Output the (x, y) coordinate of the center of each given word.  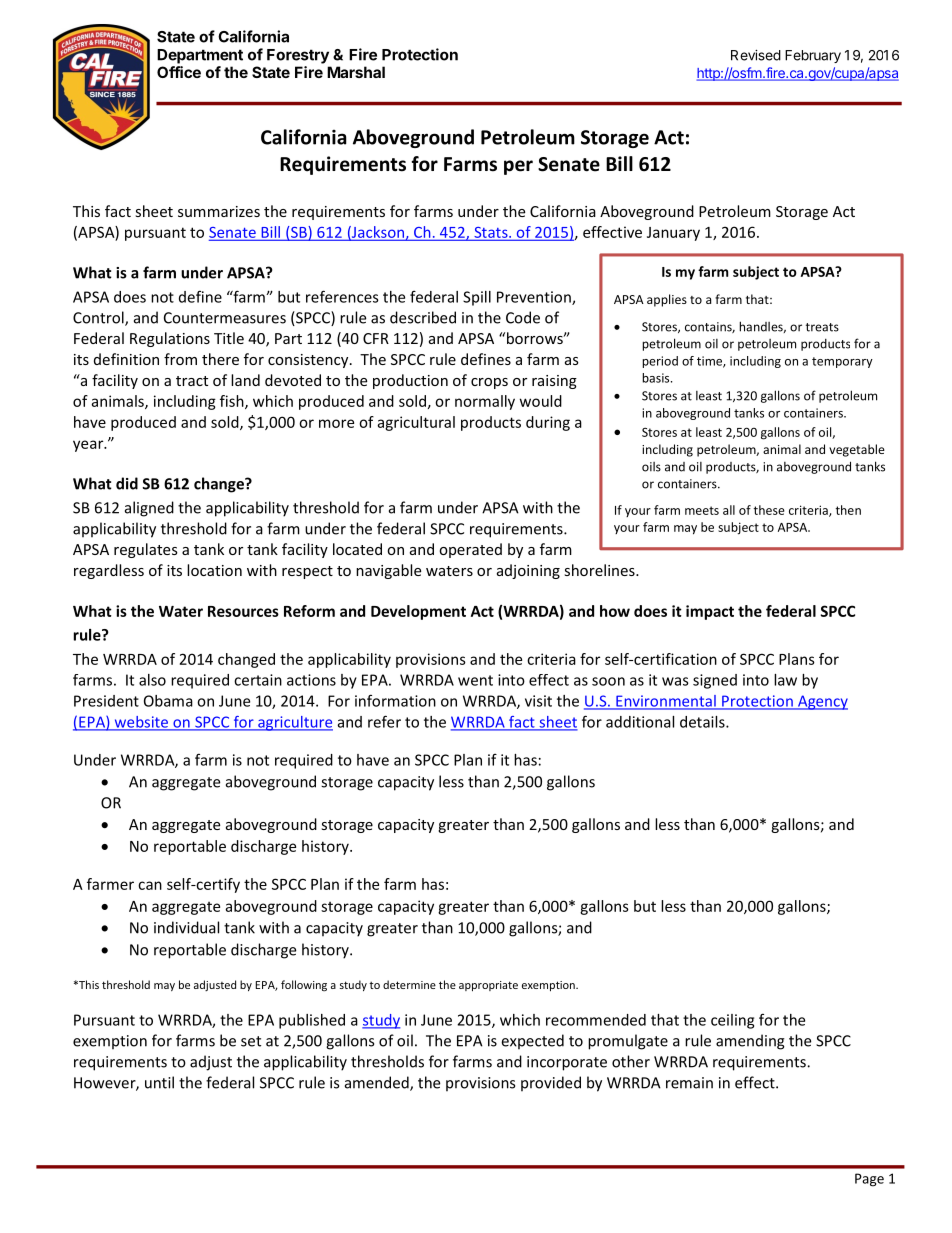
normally (485, 402)
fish (233, 402)
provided (551, 1084)
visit (538, 701)
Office (179, 72)
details (703, 722)
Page (869, 1180)
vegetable (857, 450)
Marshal (356, 72)
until (159, 1082)
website (141, 723)
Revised (756, 55)
